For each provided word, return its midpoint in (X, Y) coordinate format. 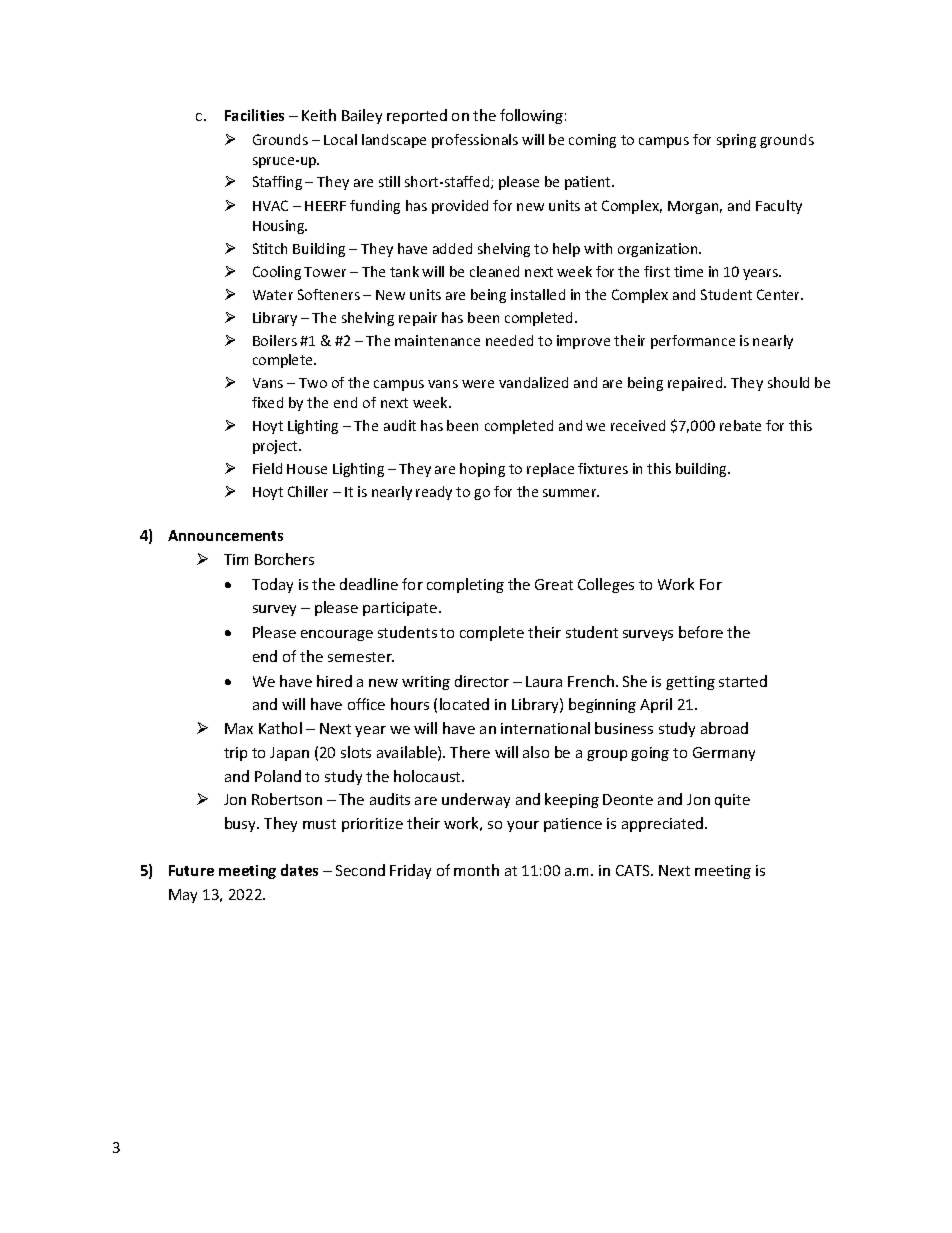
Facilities (254, 115)
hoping (482, 470)
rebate (740, 425)
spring (736, 141)
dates (299, 870)
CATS (634, 870)
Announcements (225, 535)
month (476, 870)
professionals (475, 141)
